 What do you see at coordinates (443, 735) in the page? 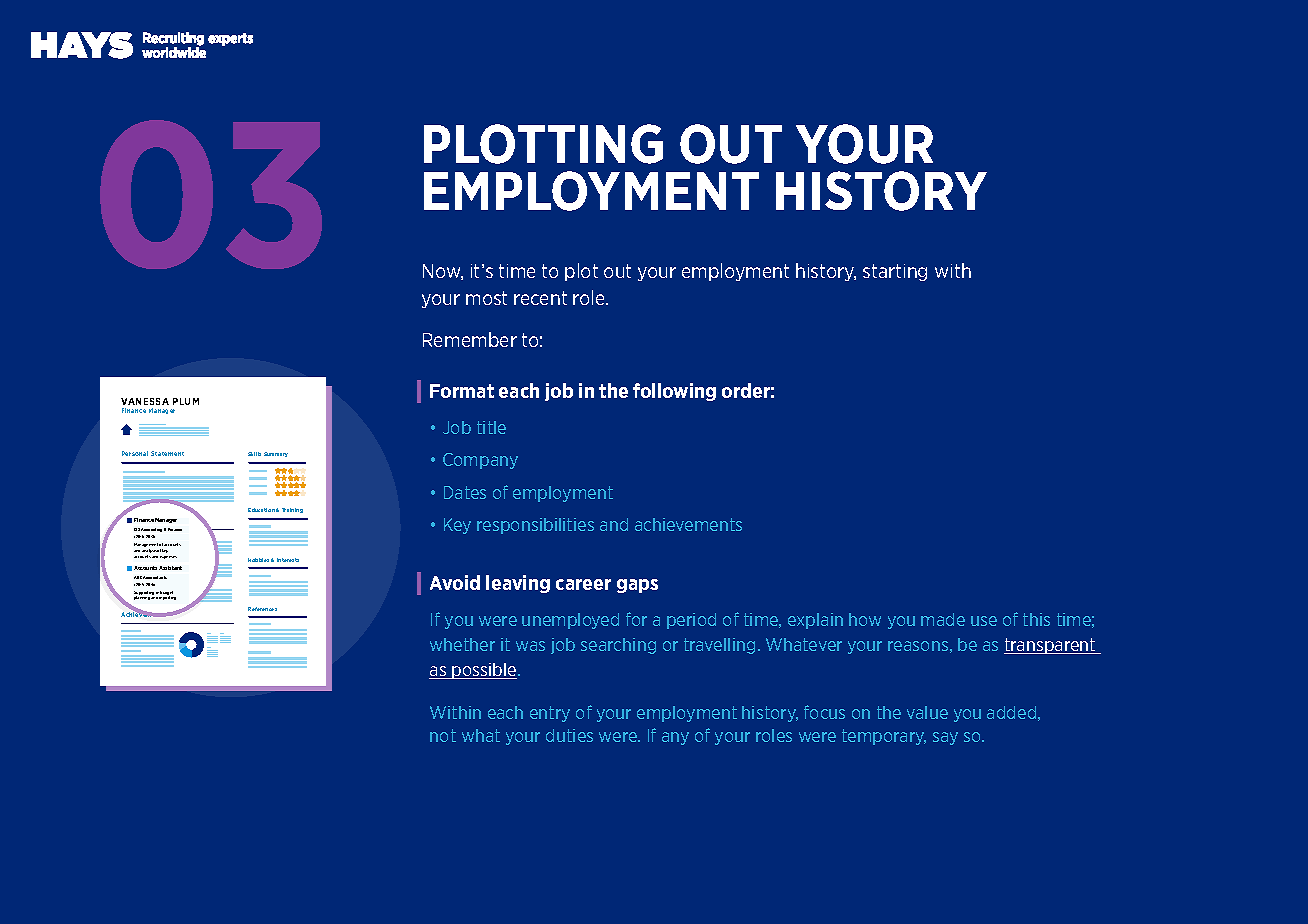
I see `not` at bounding box center [443, 735].
